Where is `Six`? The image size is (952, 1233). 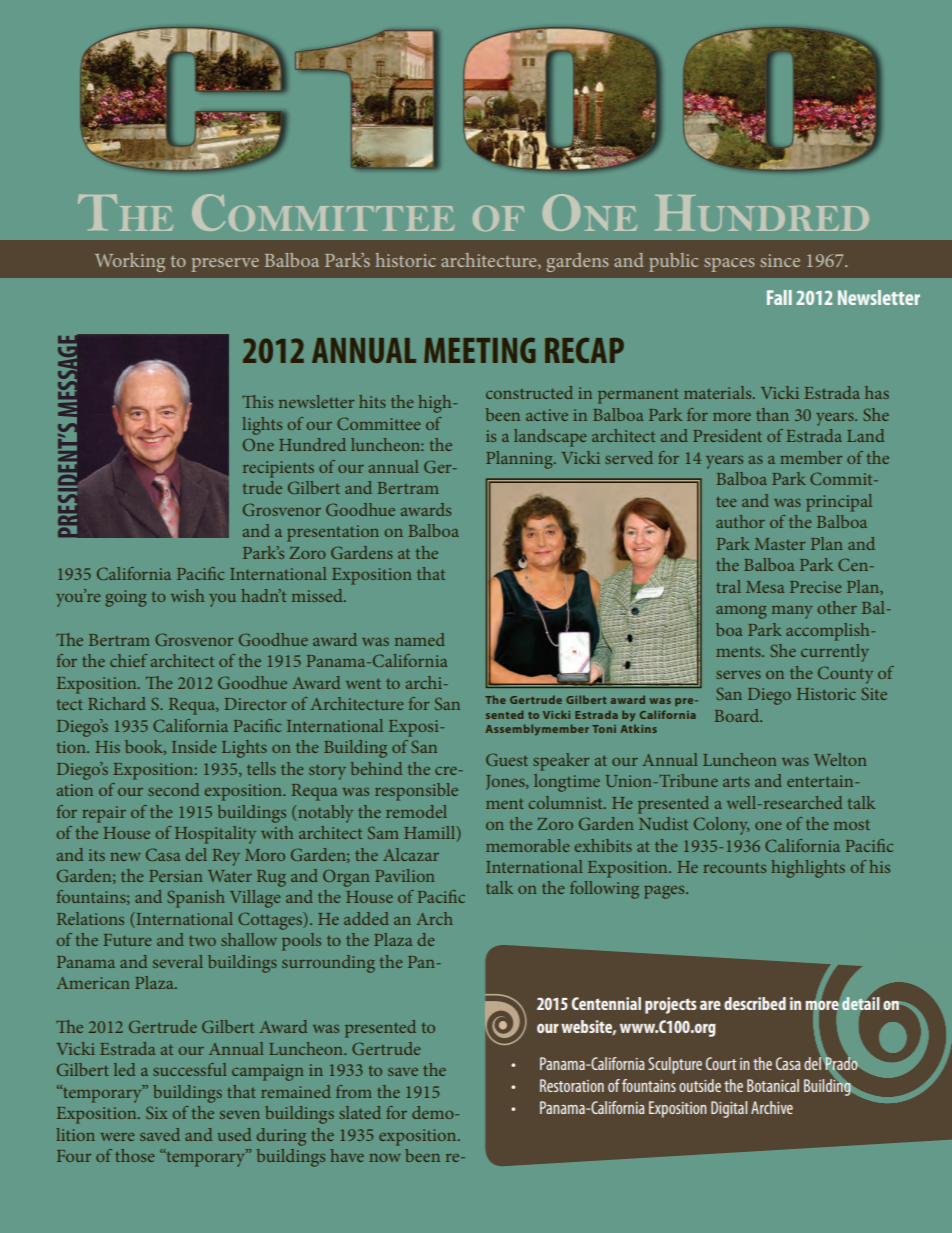
Six is located at coordinates (157, 1113).
